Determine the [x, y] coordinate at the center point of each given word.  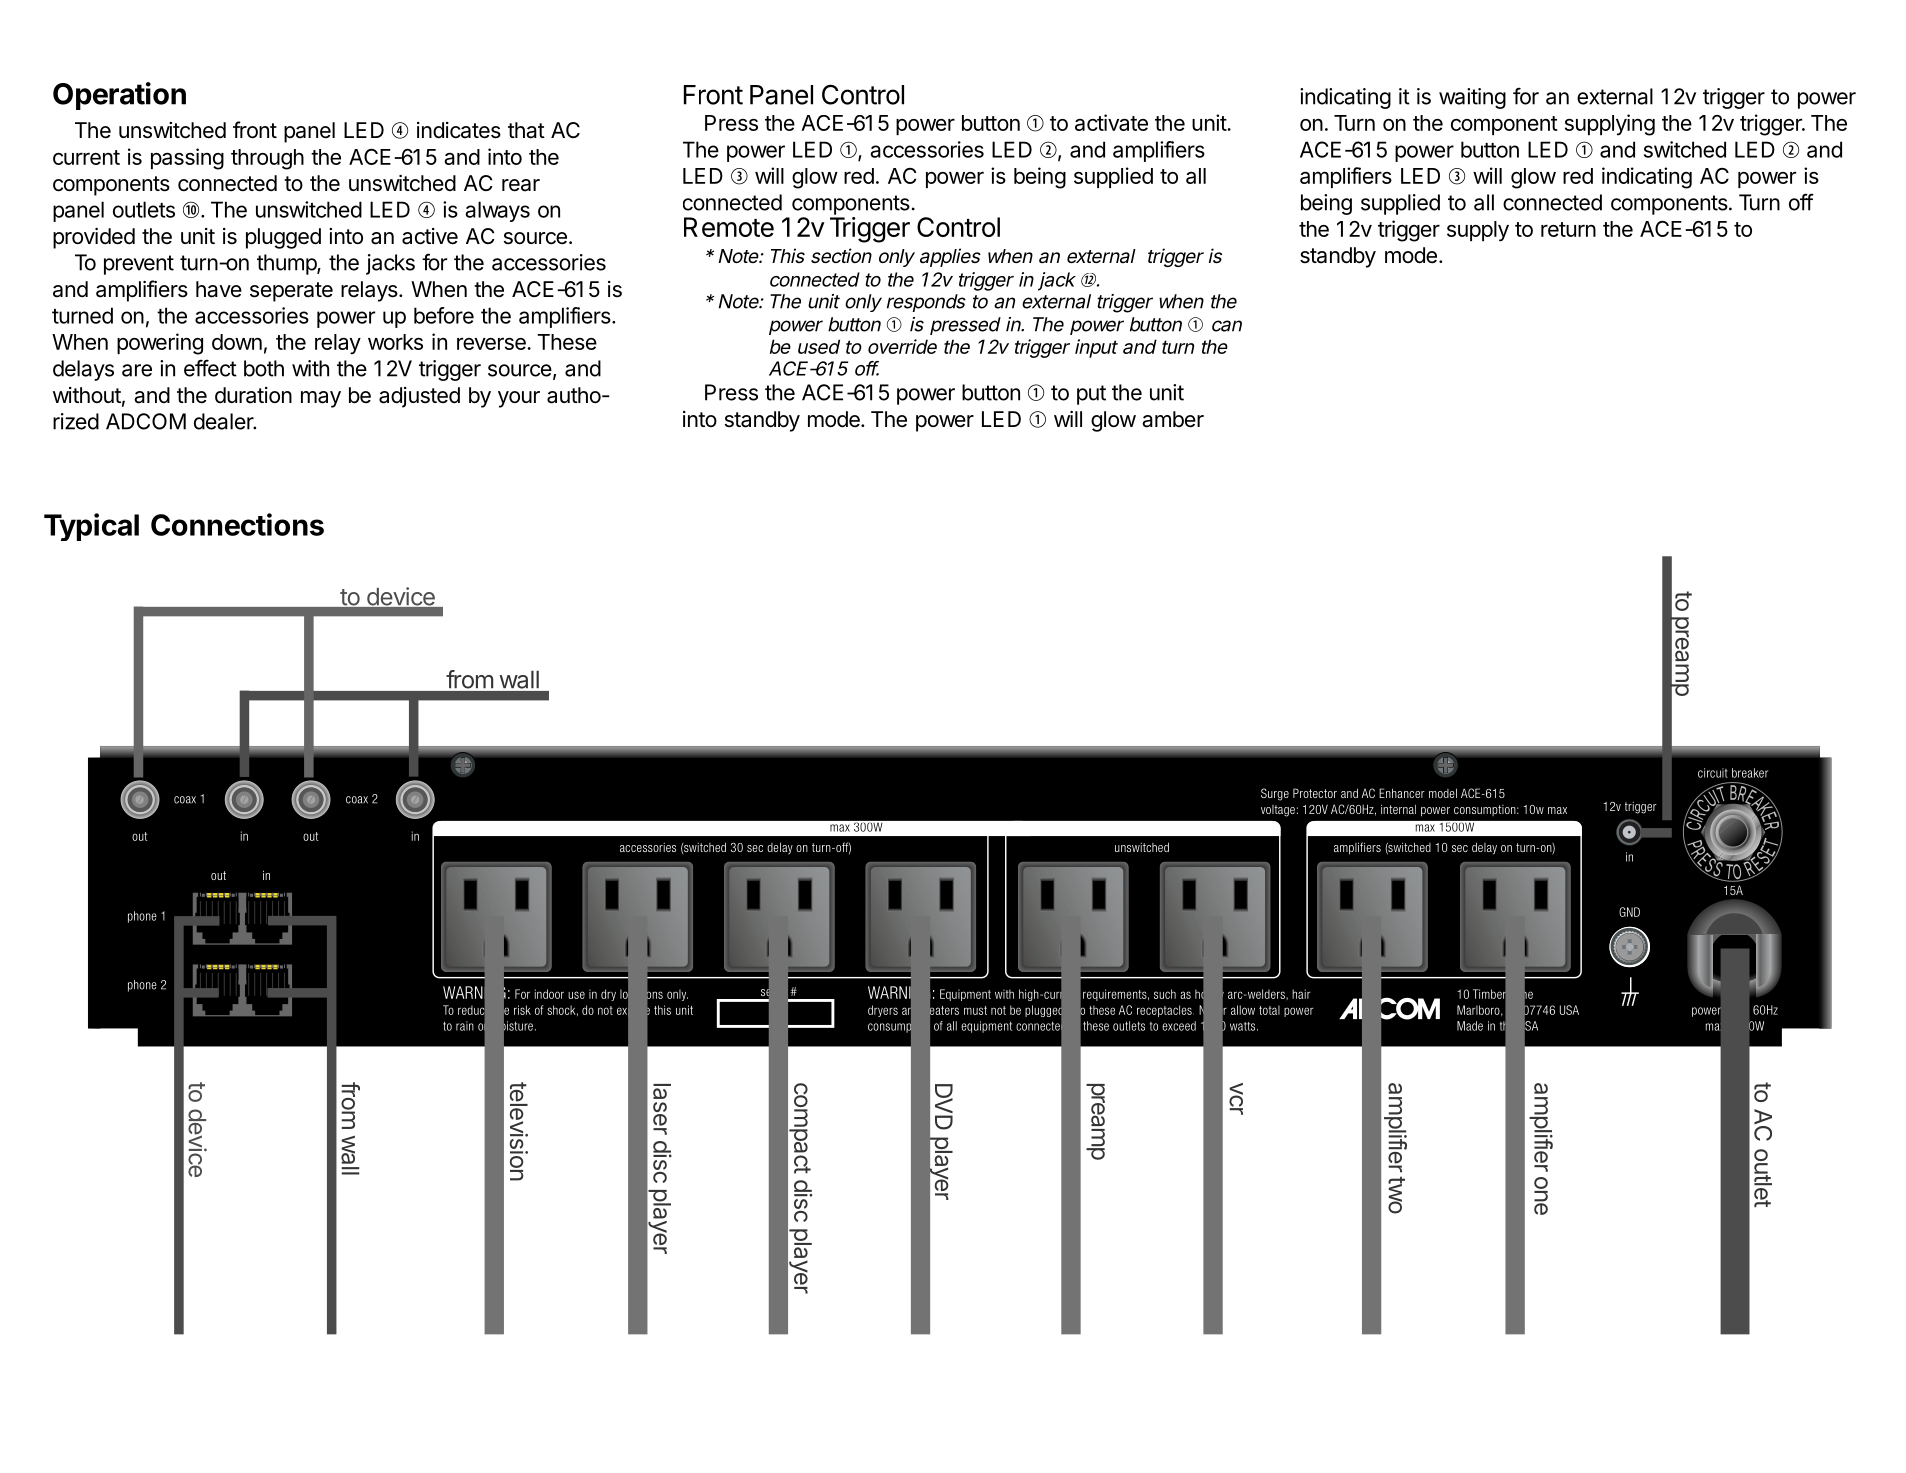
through [267, 159]
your [519, 399]
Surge [1275, 794]
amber [1173, 419]
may [321, 399]
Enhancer [1402, 793]
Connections [237, 524]
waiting [1472, 98]
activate [1111, 122]
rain [465, 1026]
